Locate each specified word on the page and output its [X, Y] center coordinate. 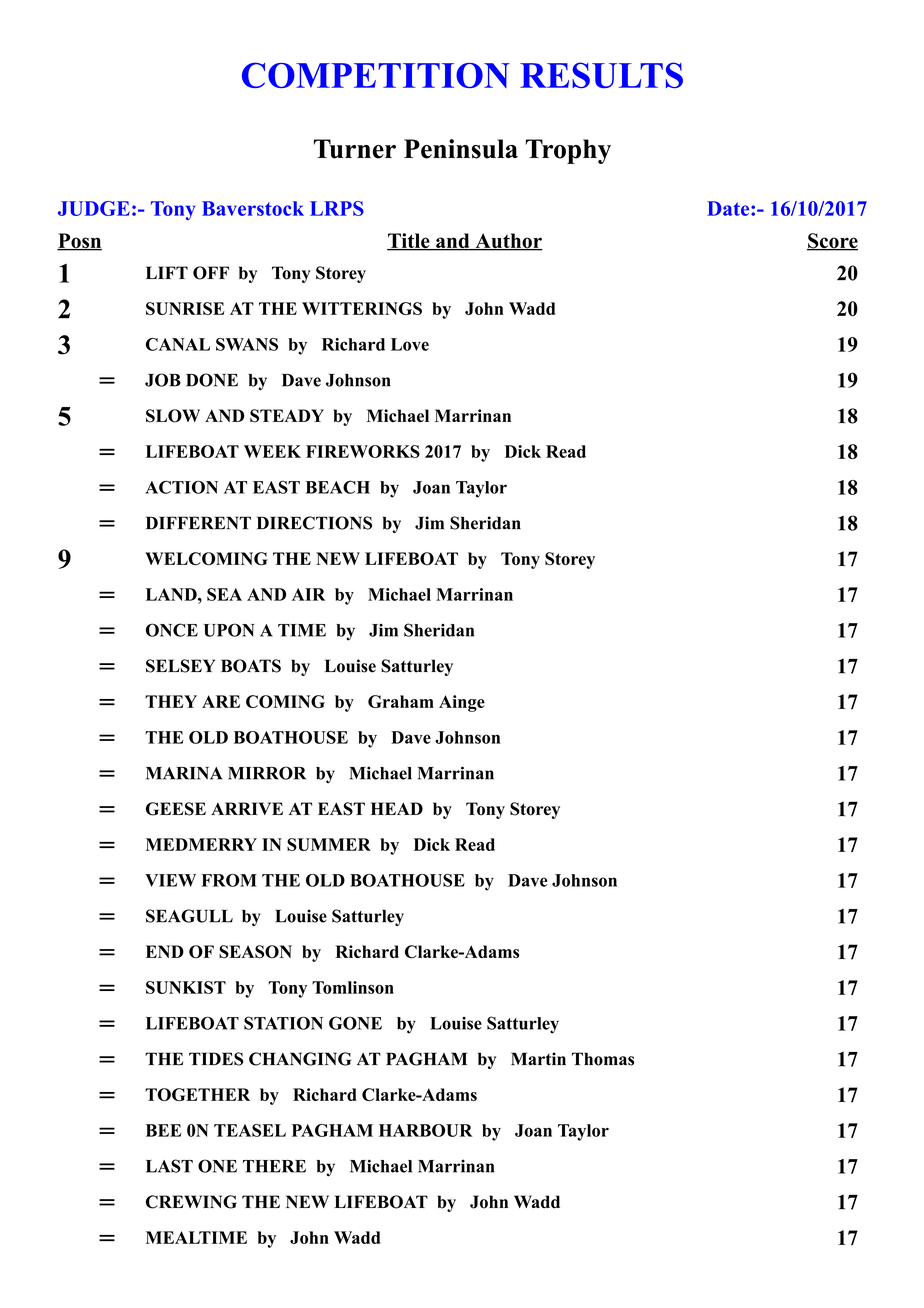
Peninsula [461, 149]
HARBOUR [425, 1130]
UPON [229, 630]
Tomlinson [353, 987]
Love [410, 344]
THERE [274, 1166]
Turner [355, 149]
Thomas [603, 1059]
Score [832, 242]
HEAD [397, 808]
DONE [212, 380]
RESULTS [601, 75]
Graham [401, 701]
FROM [229, 880]
